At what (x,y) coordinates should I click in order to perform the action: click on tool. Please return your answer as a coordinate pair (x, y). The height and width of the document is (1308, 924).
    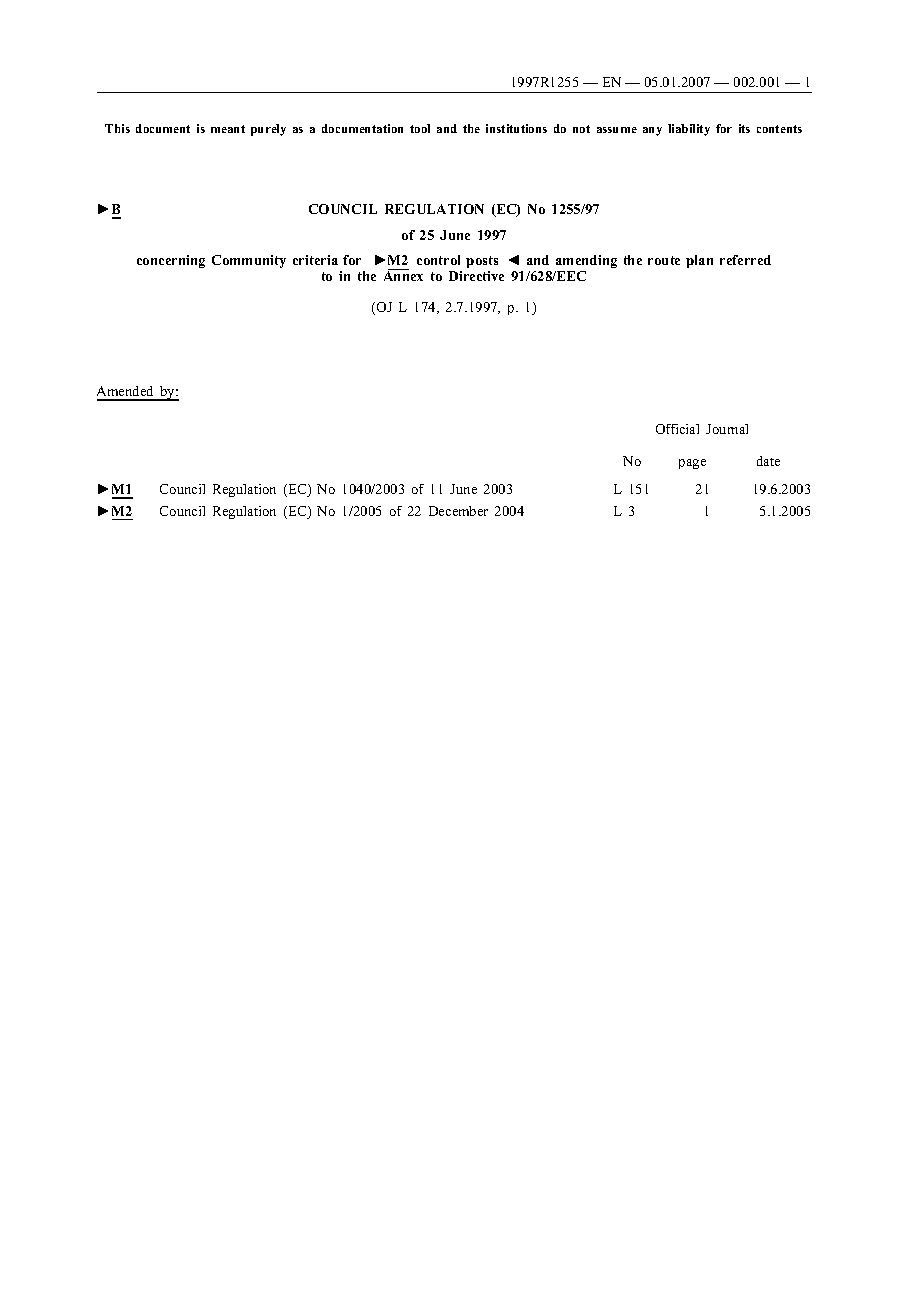
    Looking at the image, I should click on (420, 128).
